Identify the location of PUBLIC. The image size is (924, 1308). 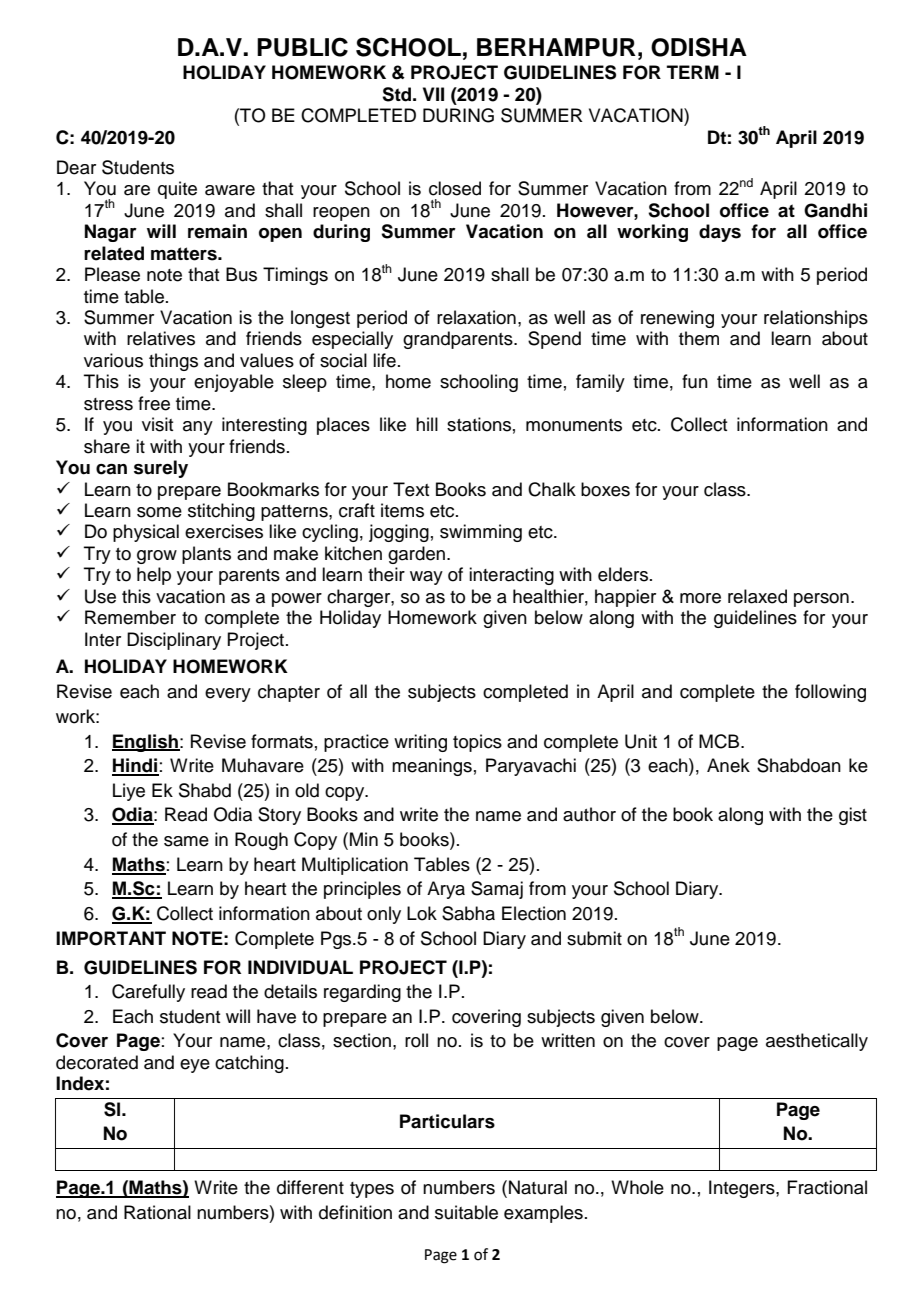
(302, 47).
